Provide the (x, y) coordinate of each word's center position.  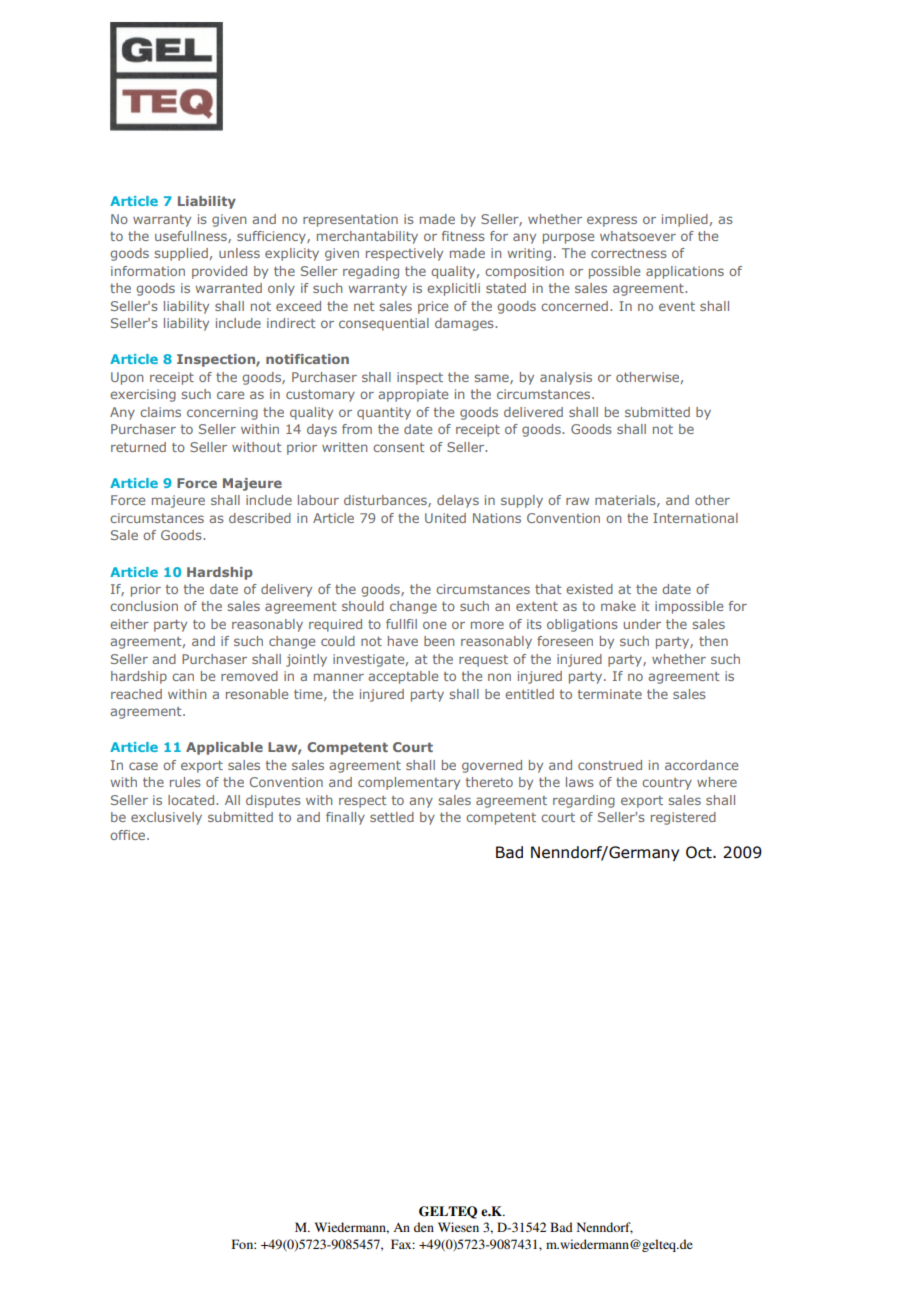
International (695, 518)
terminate (610, 694)
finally (345, 818)
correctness (629, 253)
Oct (700, 852)
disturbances (386, 501)
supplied (181, 254)
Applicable (224, 748)
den (424, 1227)
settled (392, 817)
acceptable (403, 677)
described (260, 518)
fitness (463, 236)
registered (683, 818)
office (129, 835)
